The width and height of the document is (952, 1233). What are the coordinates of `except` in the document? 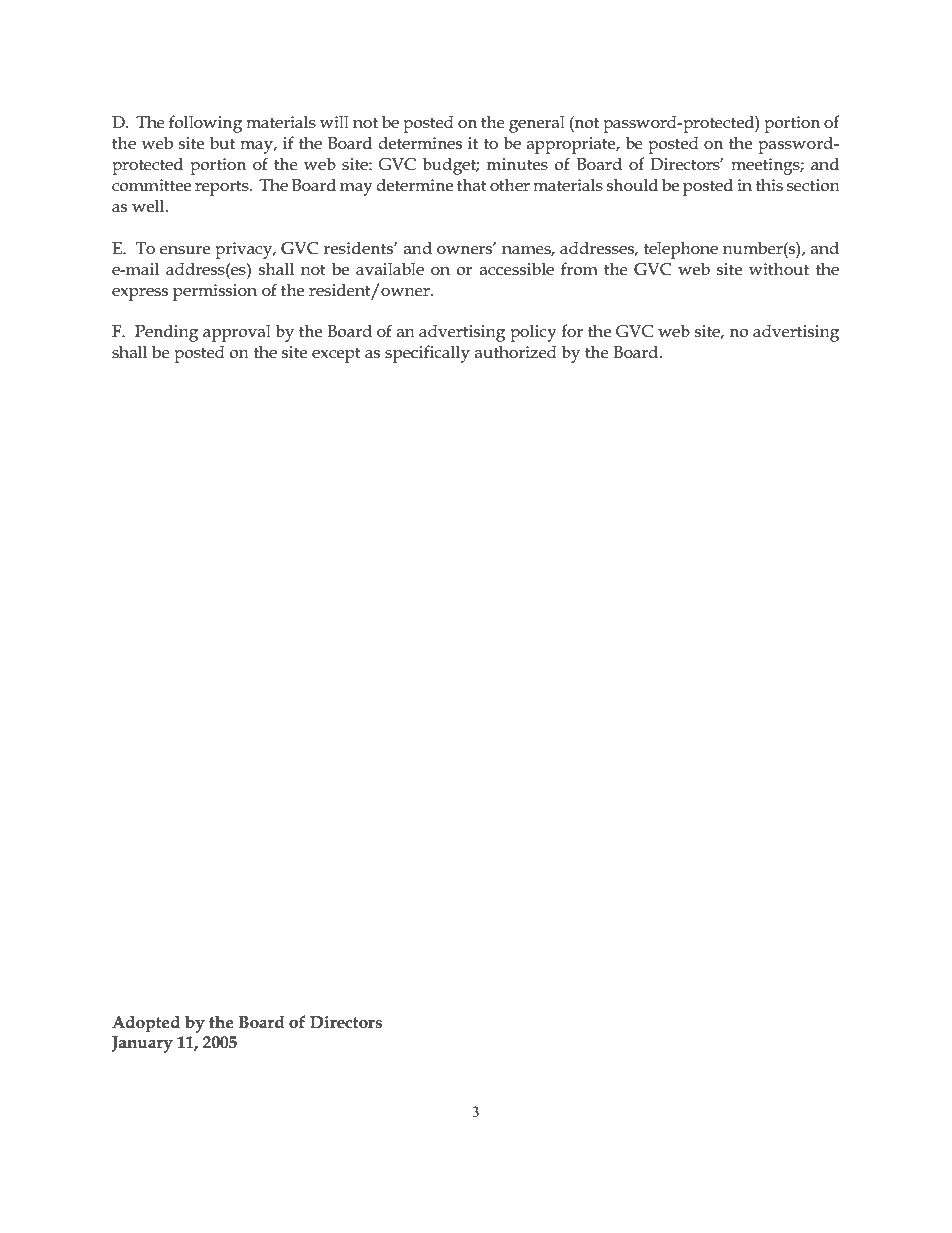 It's located at (336, 355).
